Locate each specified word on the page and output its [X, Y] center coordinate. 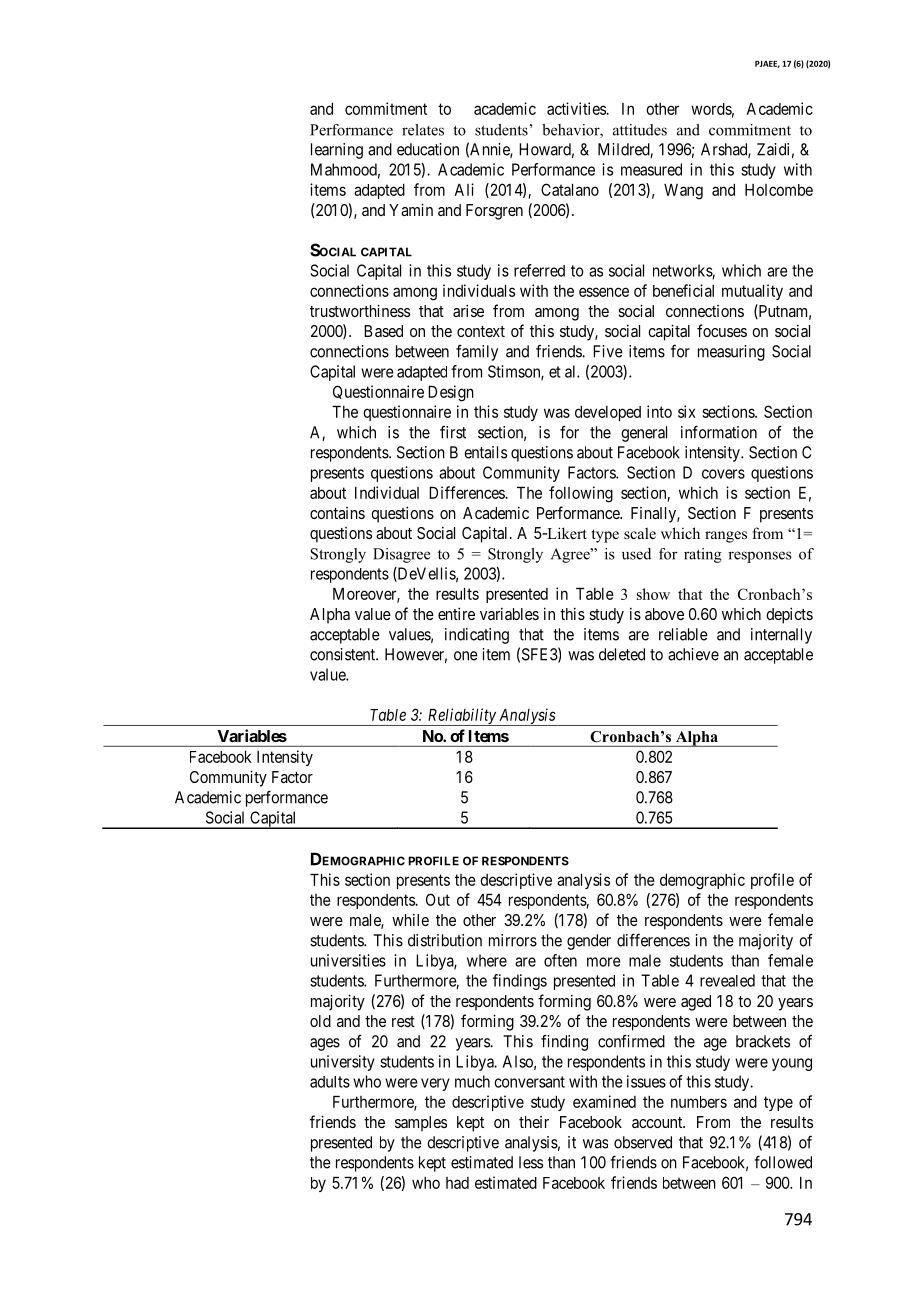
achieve [693, 654]
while [410, 920]
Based [383, 331]
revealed [727, 980]
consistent [344, 654]
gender [589, 942]
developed [608, 413]
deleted [622, 654]
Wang [683, 192]
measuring [731, 353]
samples [421, 1124]
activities [577, 108]
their [534, 1122]
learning [337, 151]
